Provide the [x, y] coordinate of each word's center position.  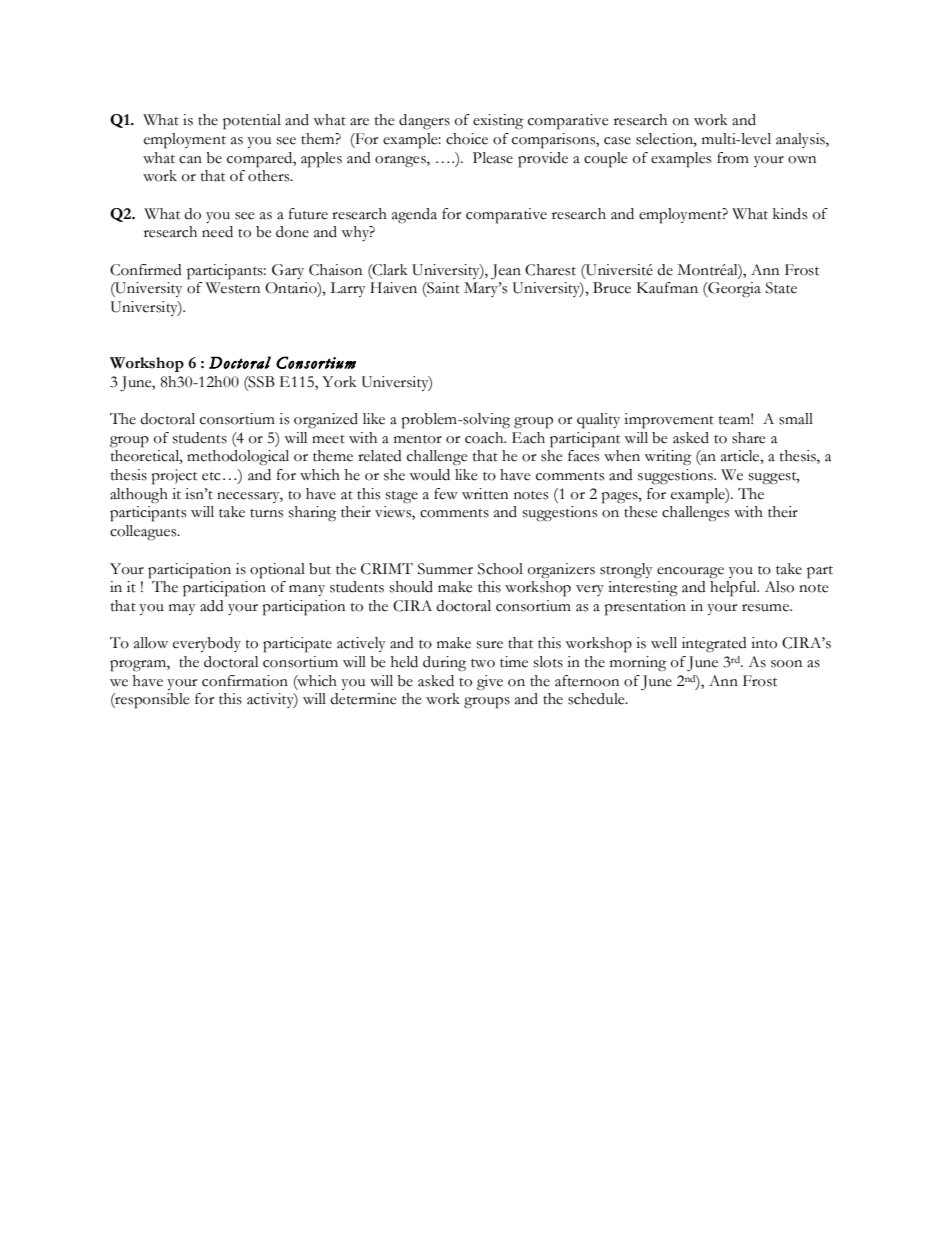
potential [252, 122]
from [733, 158]
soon [786, 664]
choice [467, 139]
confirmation [245, 681]
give [490, 683]
